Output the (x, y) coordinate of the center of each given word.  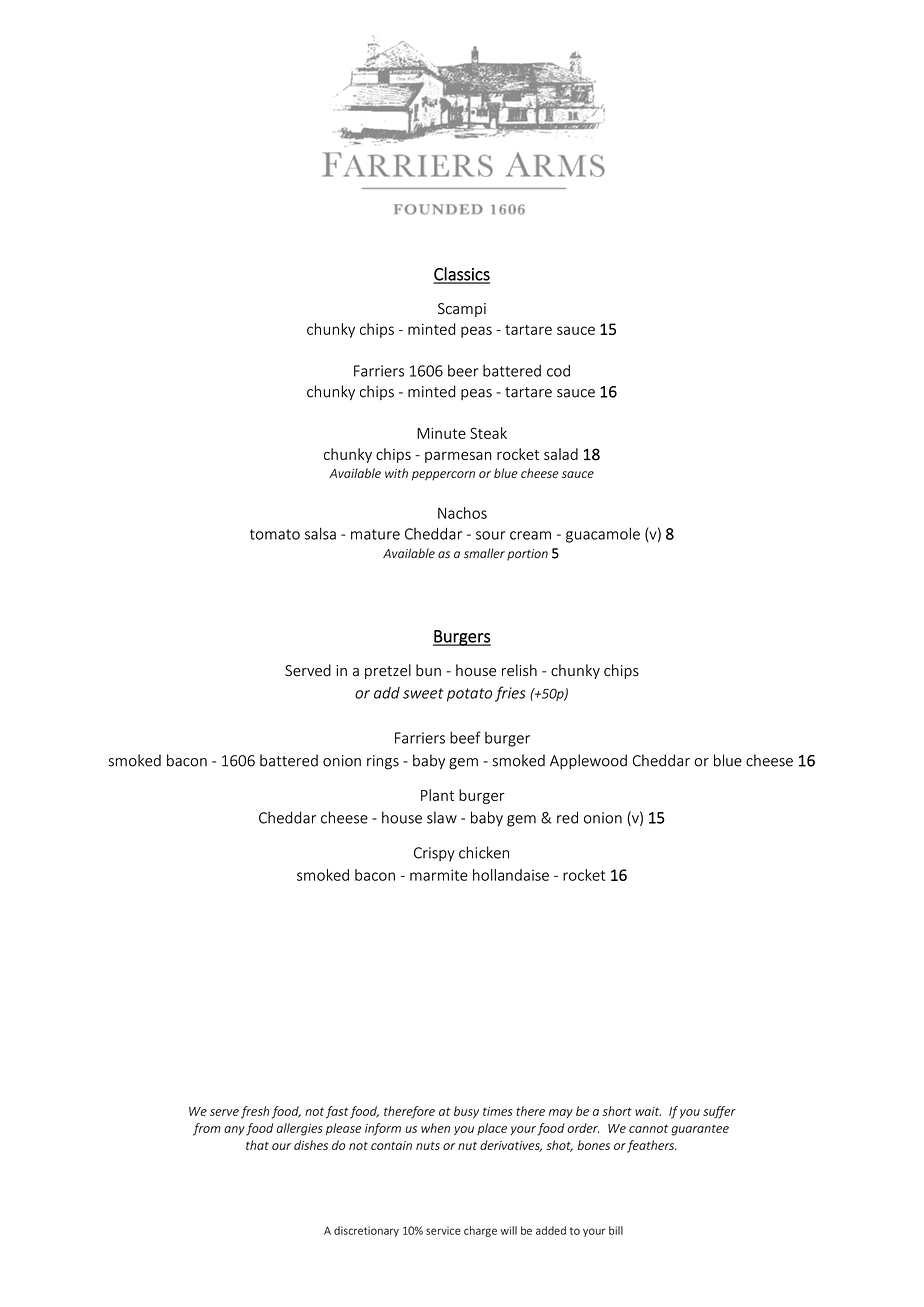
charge (480, 1231)
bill (616, 1230)
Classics (461, 275)
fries (510, 694)
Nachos (462, 513)
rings (383, 762)
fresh (255, 1112)
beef (465, 737)
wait (648, 1111)
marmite (439, 875)
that (257, 1145)
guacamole (603, 535)
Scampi (462, 310)
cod (558, 371)
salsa (320, 533)
